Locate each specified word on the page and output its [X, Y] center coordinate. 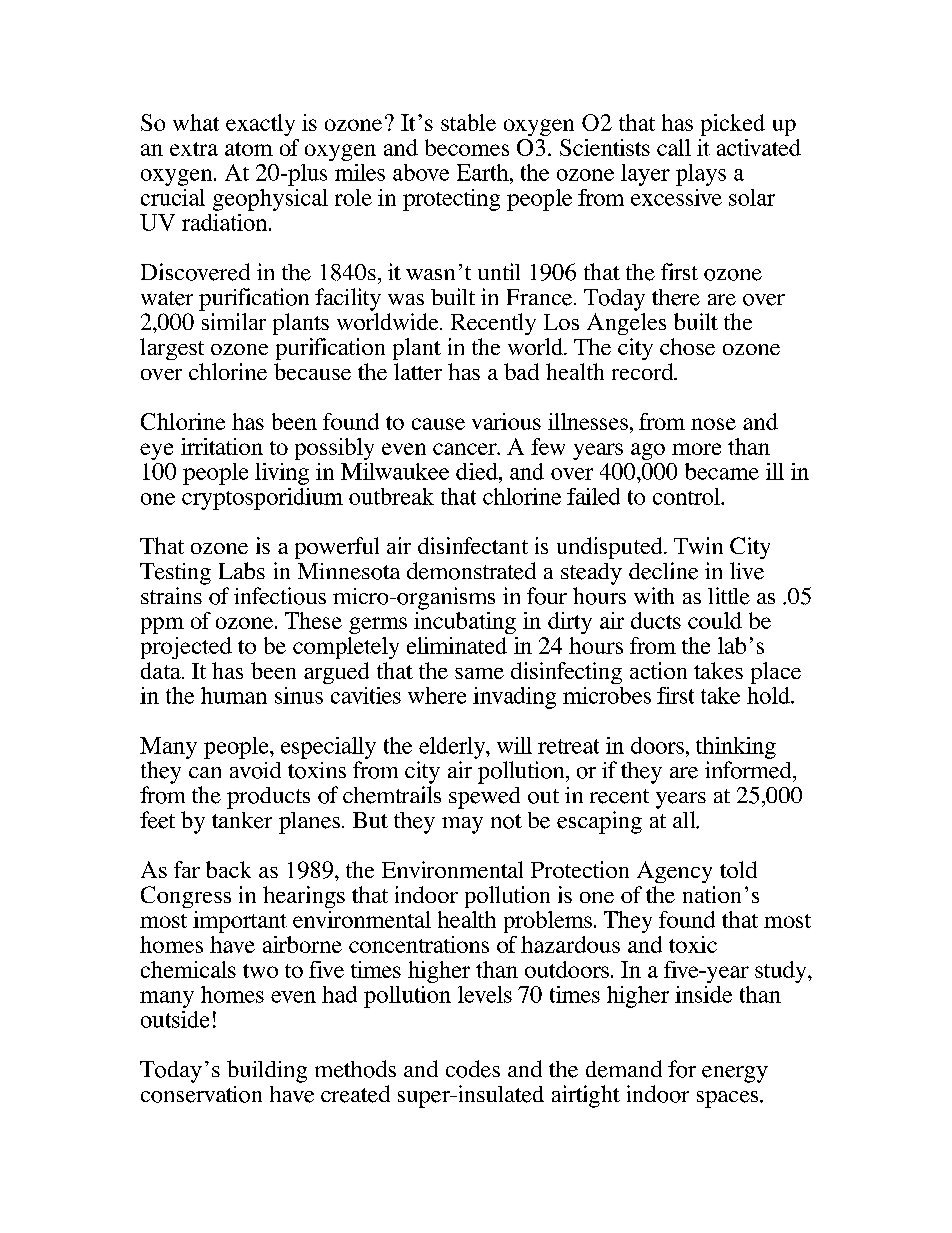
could [715, 620]
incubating [465, 623]
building [267, 1071]
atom [249, 149]
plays [701, 175]
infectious [280, 596]
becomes [467, 147]
